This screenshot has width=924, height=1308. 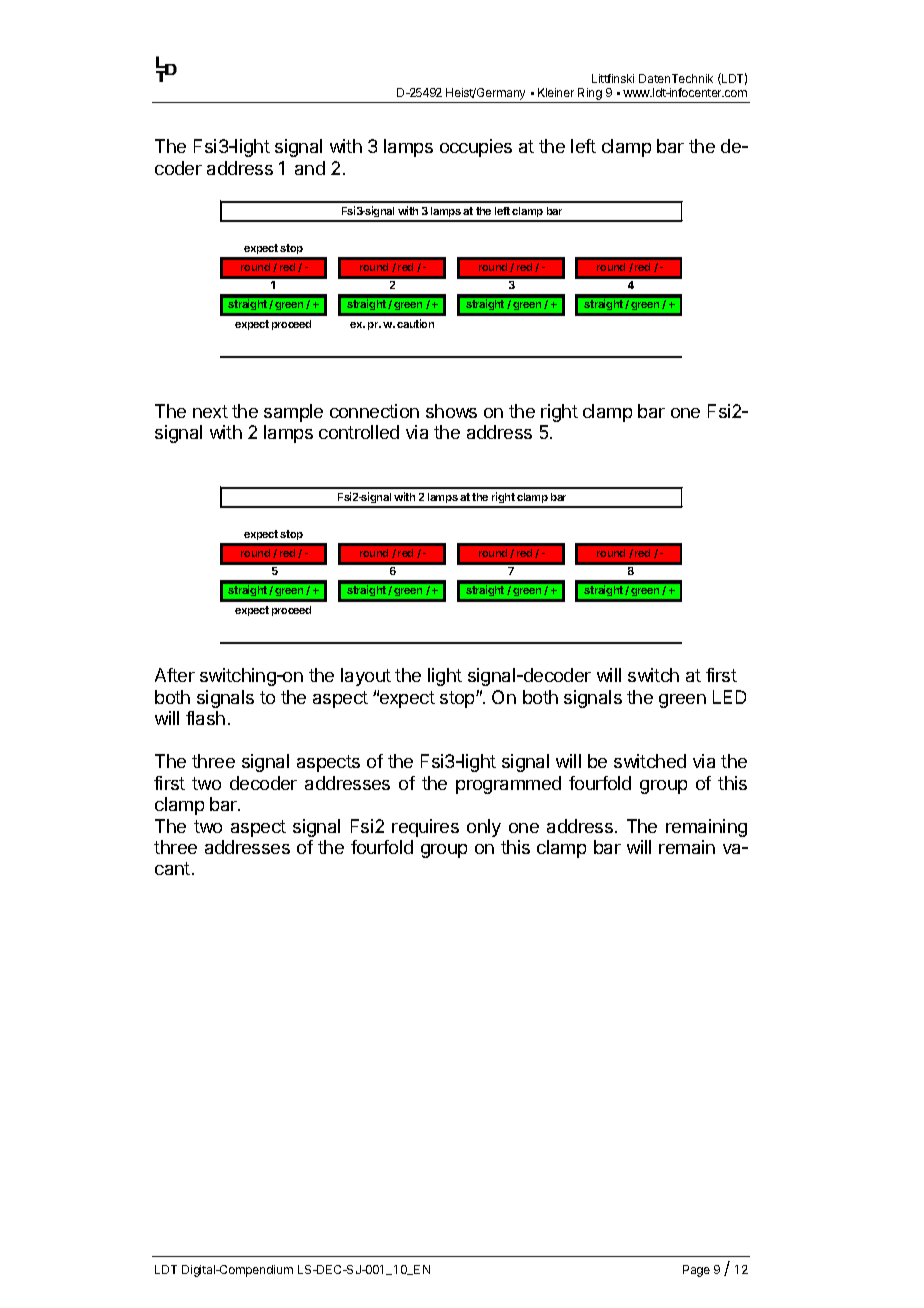 What do you see at coordinates (508, 785) in the screenshot?
I see `programmed` at bounding box center [508, 785].
